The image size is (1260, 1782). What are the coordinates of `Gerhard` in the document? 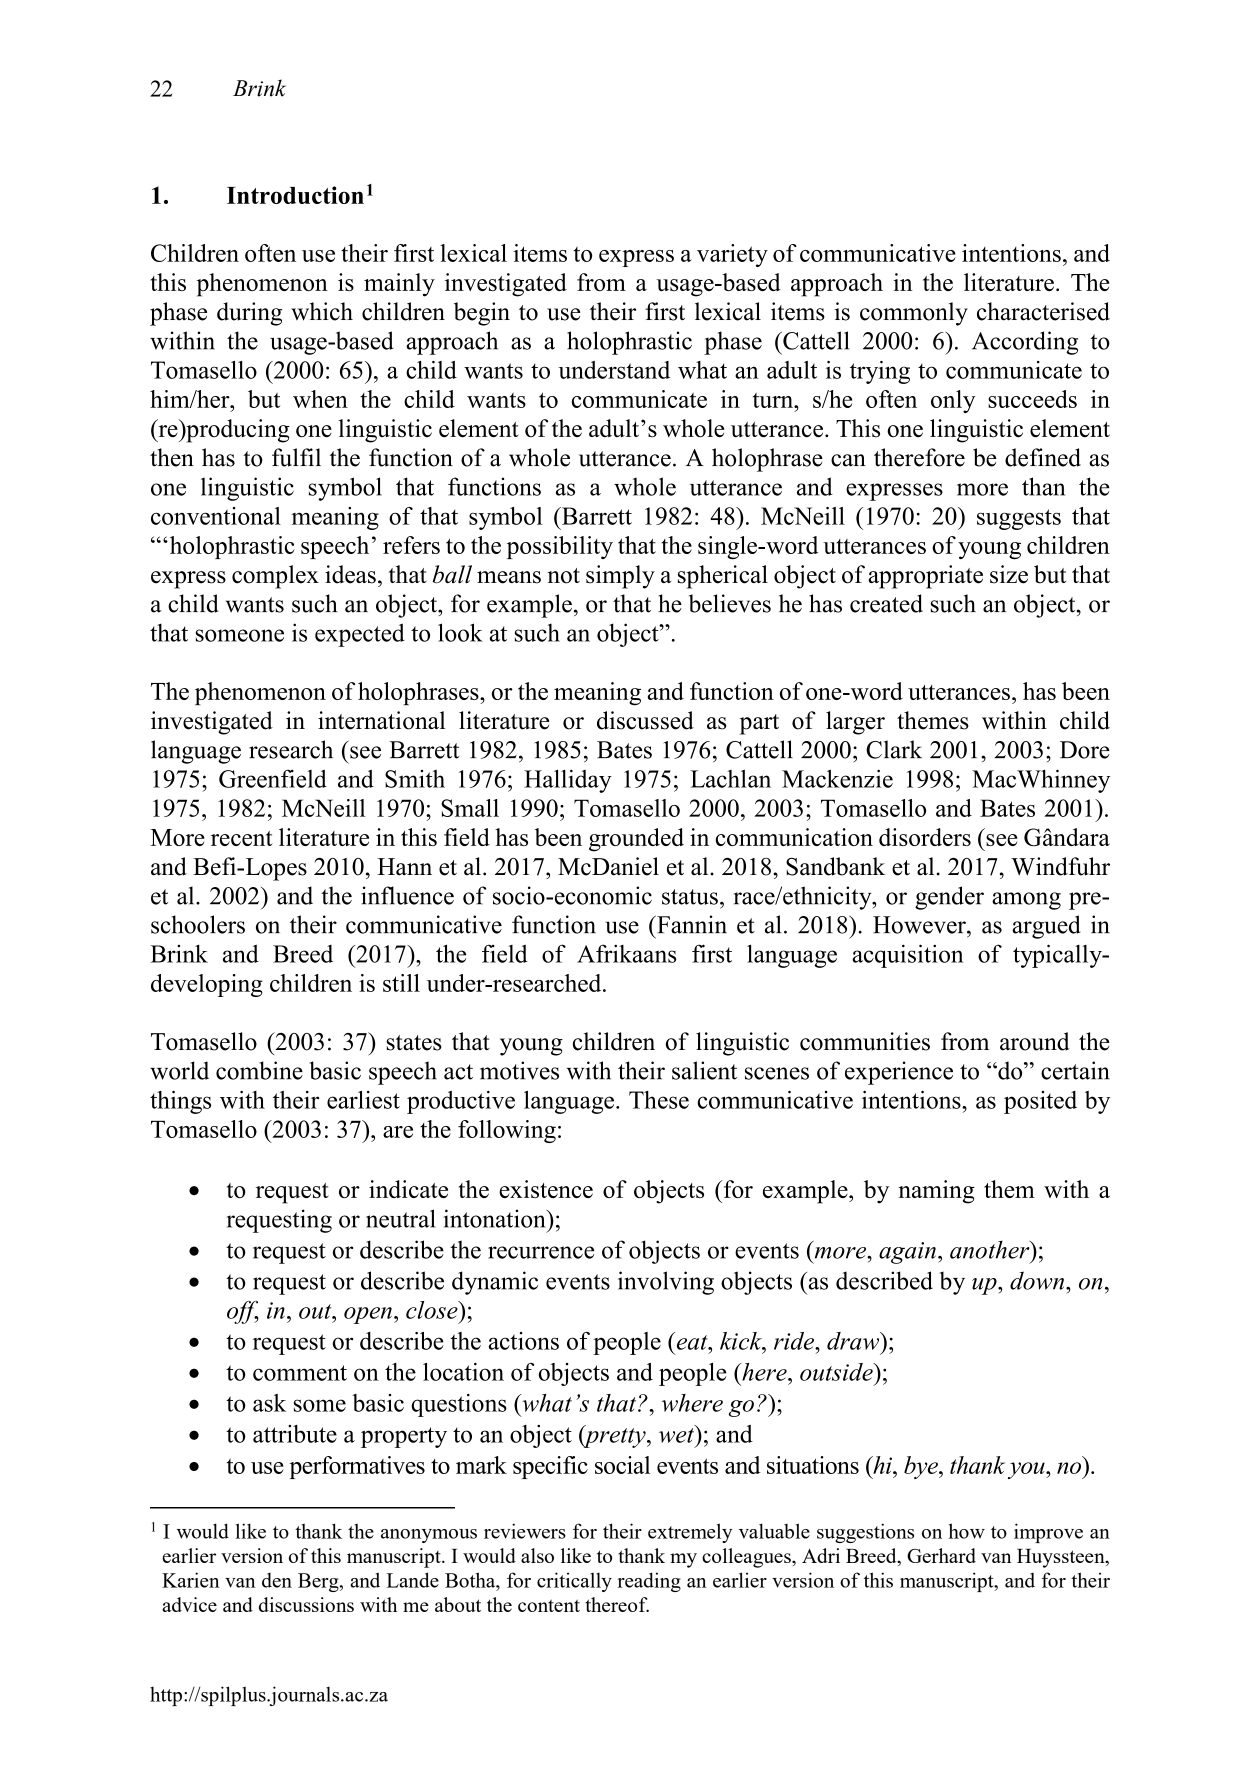 It's located at (941, 1555).
